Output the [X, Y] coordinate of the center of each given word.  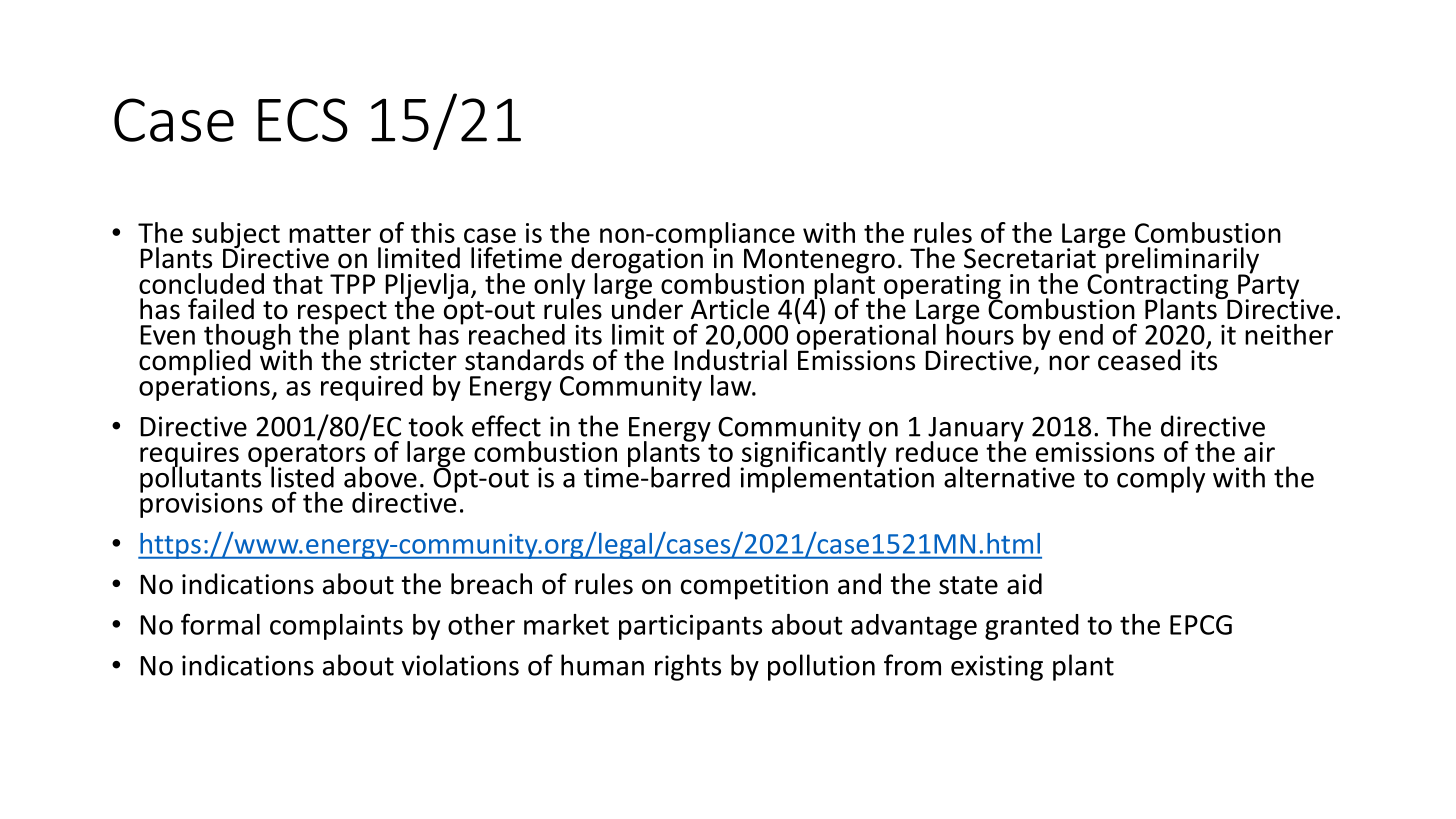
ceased [1139, 360]
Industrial [730, 359]
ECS [303, 120]
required [372, 388]
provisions [201, 504]
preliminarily [1181, 260]
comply [1161, 479]
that [298, 283]
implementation [837, 478]
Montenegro [819, 262]
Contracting [1159, 286]
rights [688, 667]
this [433, 232]
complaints [336, 627]
